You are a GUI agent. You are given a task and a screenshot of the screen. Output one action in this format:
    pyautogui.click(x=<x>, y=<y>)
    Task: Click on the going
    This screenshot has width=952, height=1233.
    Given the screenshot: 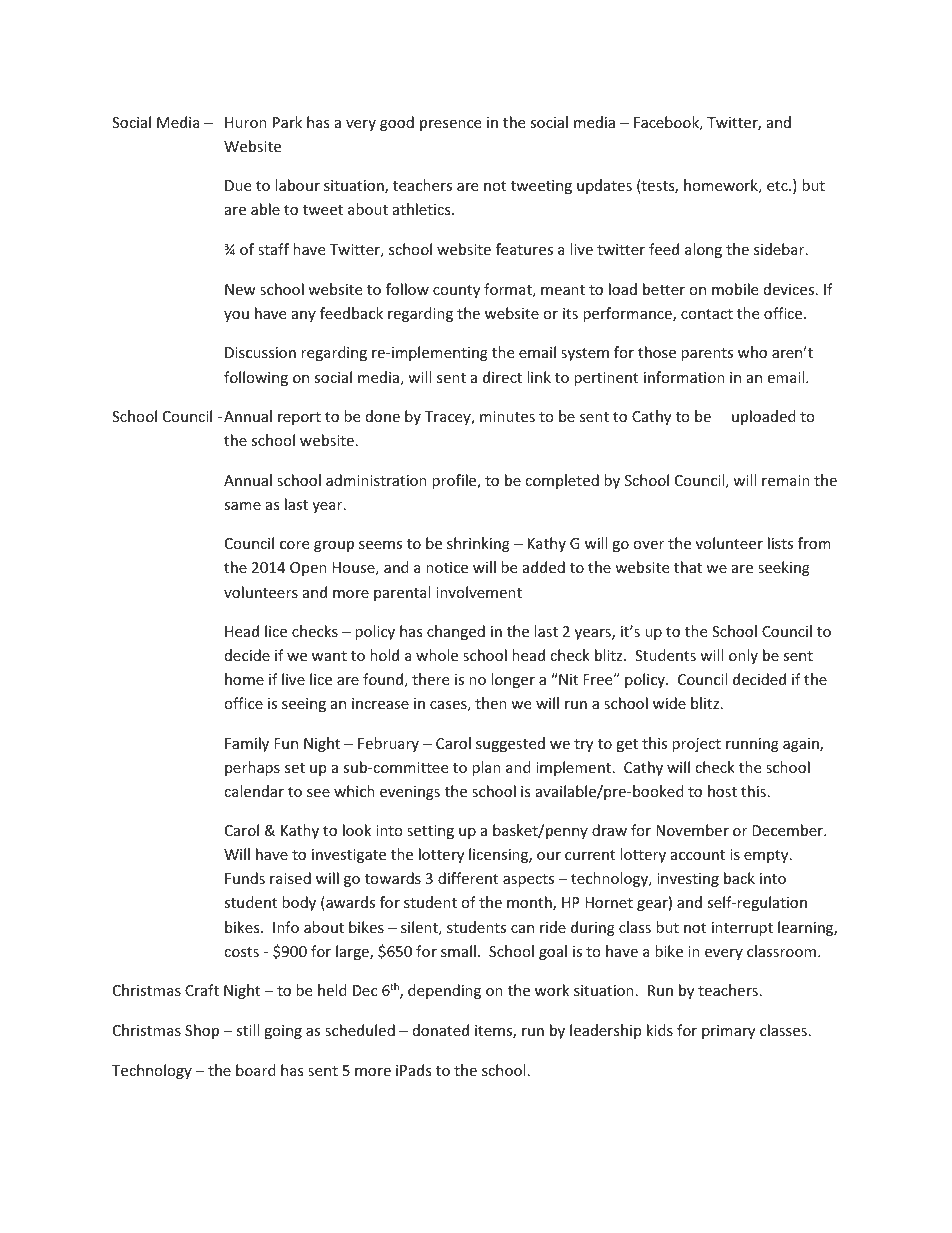 What is the action you would take?
    pyautogui.click(x=283, y=1032)
